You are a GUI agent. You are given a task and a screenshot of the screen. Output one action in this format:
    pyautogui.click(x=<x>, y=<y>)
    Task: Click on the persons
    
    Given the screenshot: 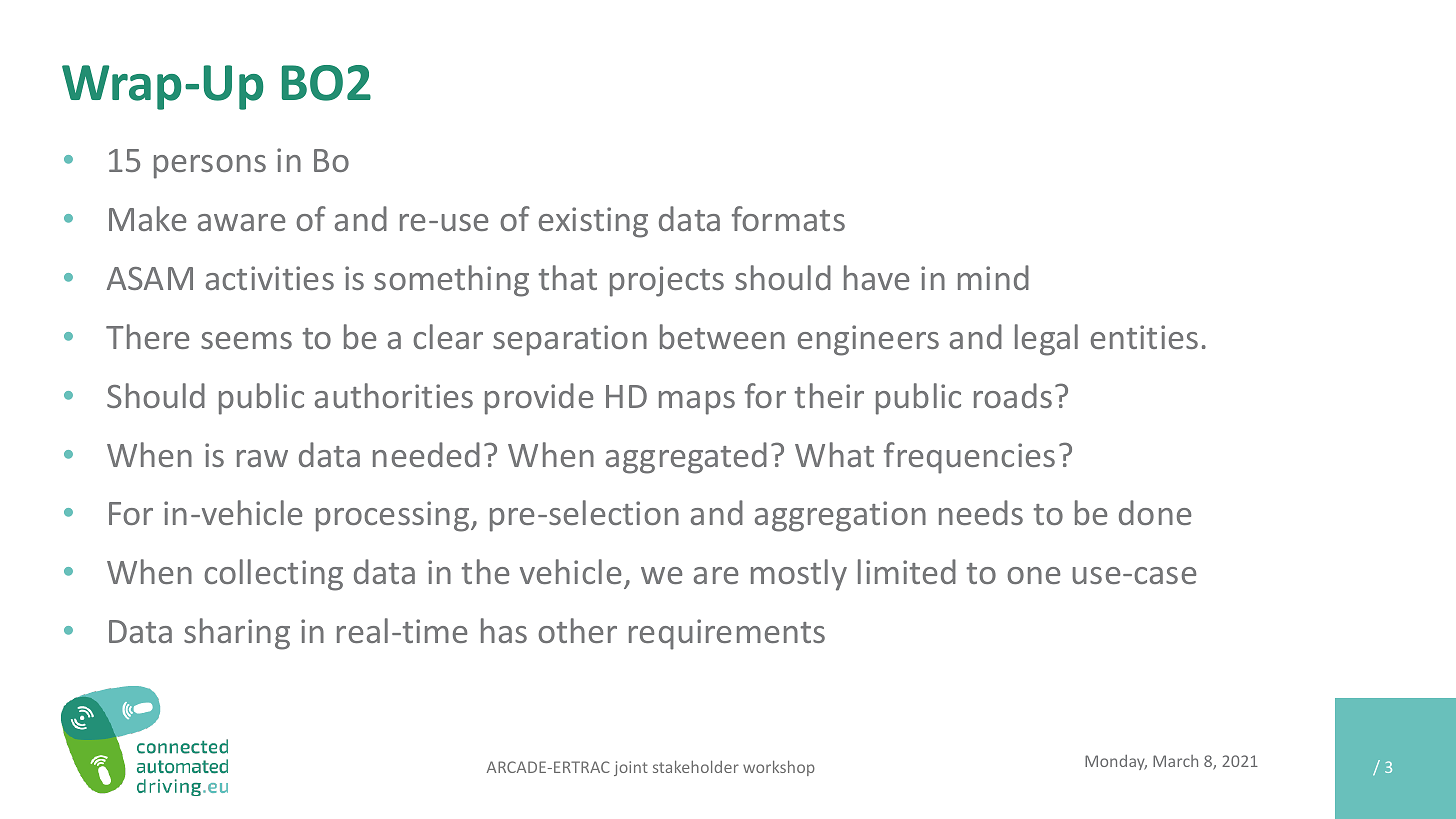 What is the action you would take?
    pyautogui.click(x=210, y=167)
